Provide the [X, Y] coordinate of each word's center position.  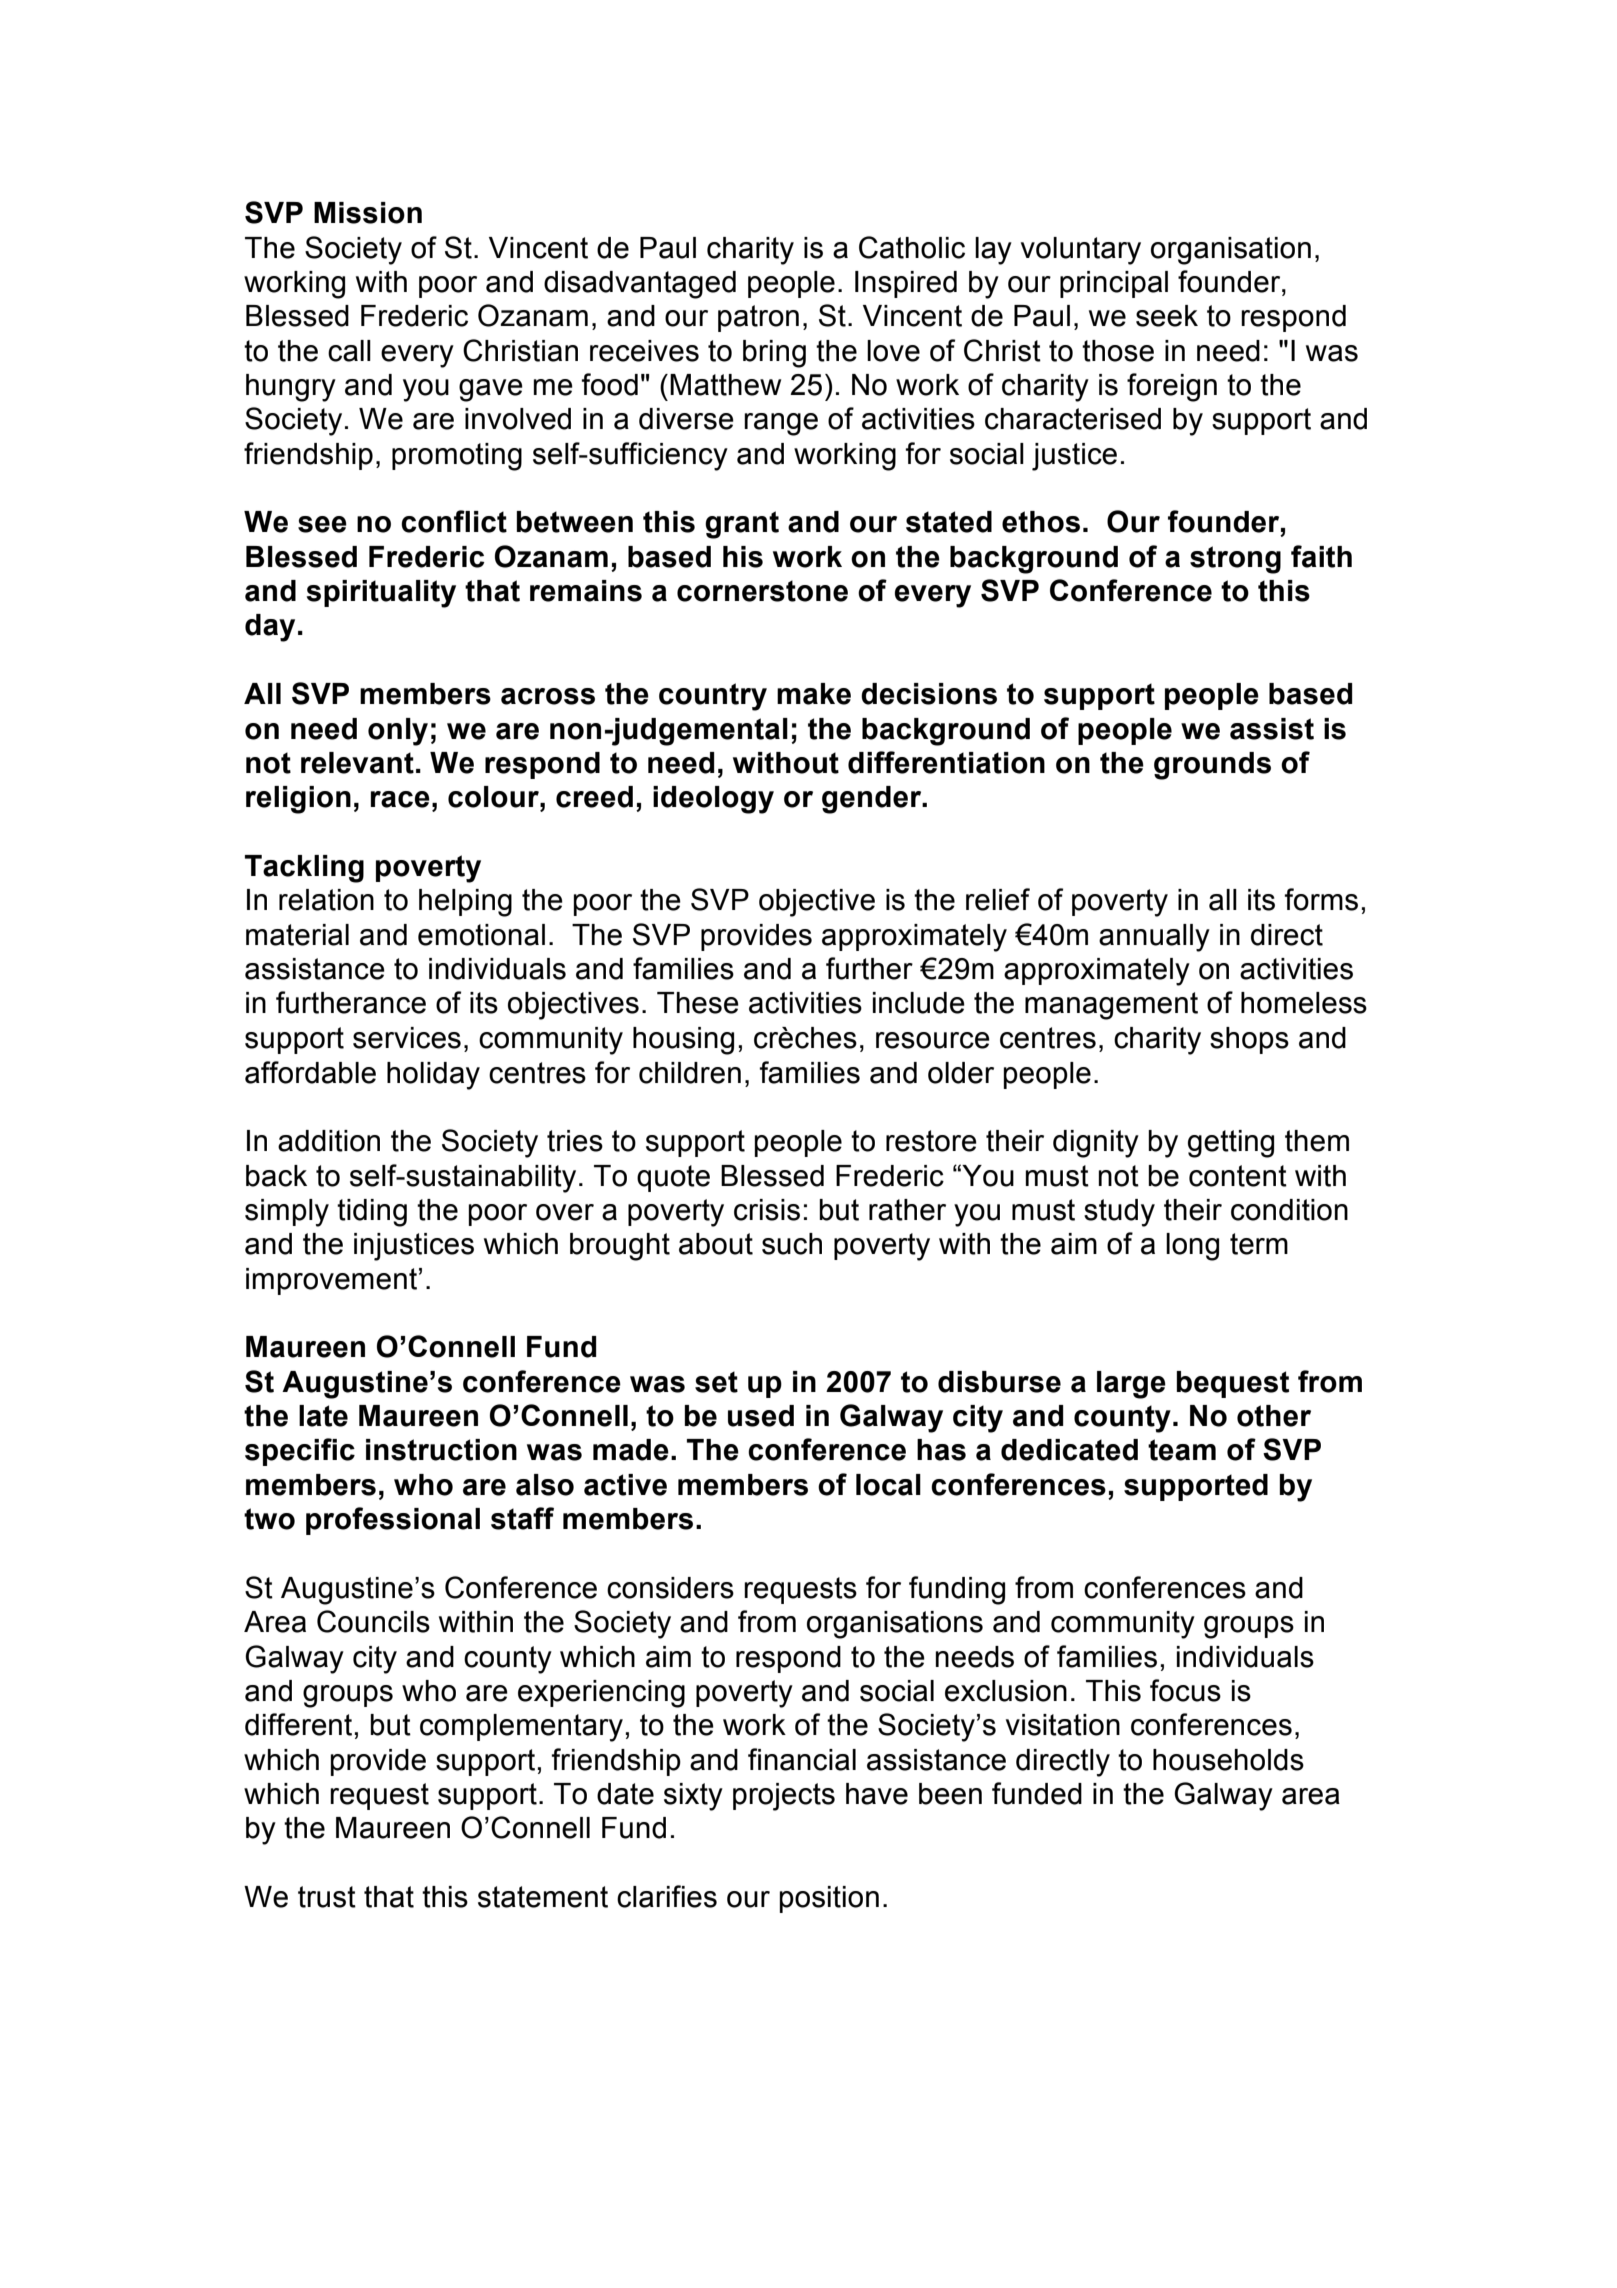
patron [758, 318]
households [1228, 1760]
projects [784, 1797]
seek [1167, 316]
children [690, 1073]
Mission [368, 213]
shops [1249, 1040]
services [407, 1038]
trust [327, 1897]
